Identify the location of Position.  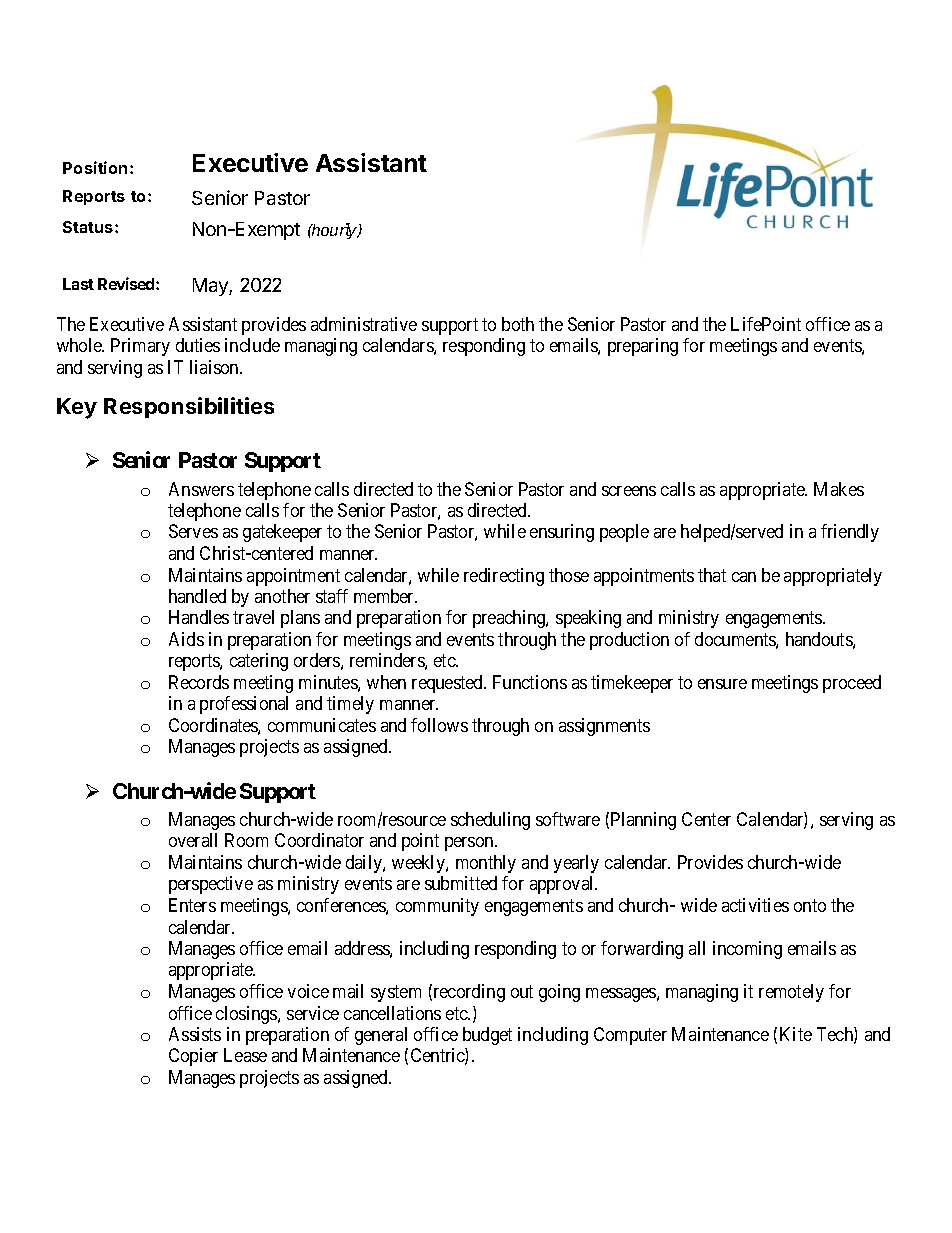
(95, 167).
